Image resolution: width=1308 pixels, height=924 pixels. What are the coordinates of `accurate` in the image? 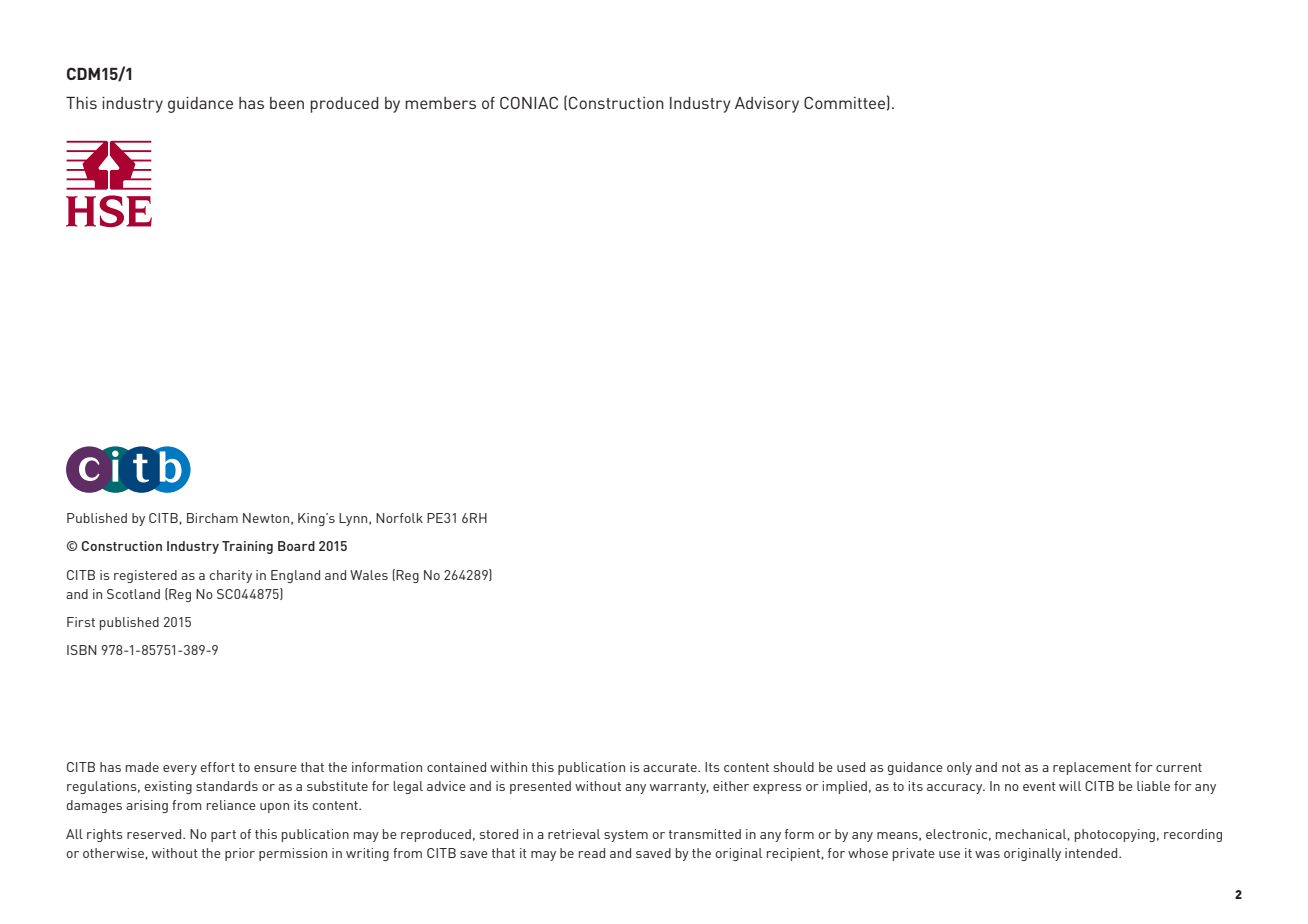 It's located at (671, 767).
